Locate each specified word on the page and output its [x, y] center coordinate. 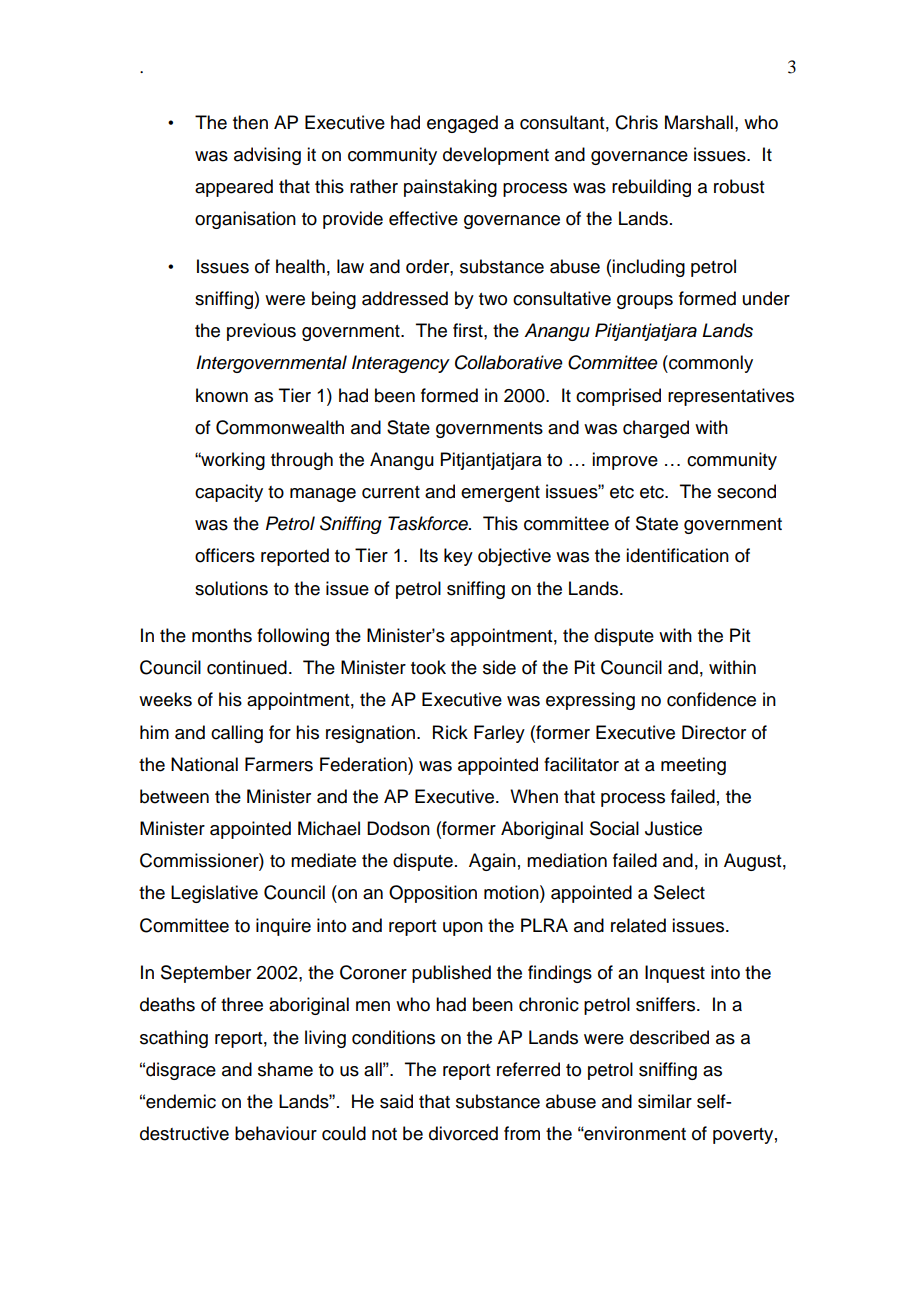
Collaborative [509, 362]
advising [267, 156]
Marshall [699, 122]
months [222, 635]
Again [492, 862]
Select [679, 892]
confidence [711, 699]
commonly [710, 364]
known [222, 395]
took [428, 667]
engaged [462, 124]
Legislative [214, 894]
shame [285, 1069]
